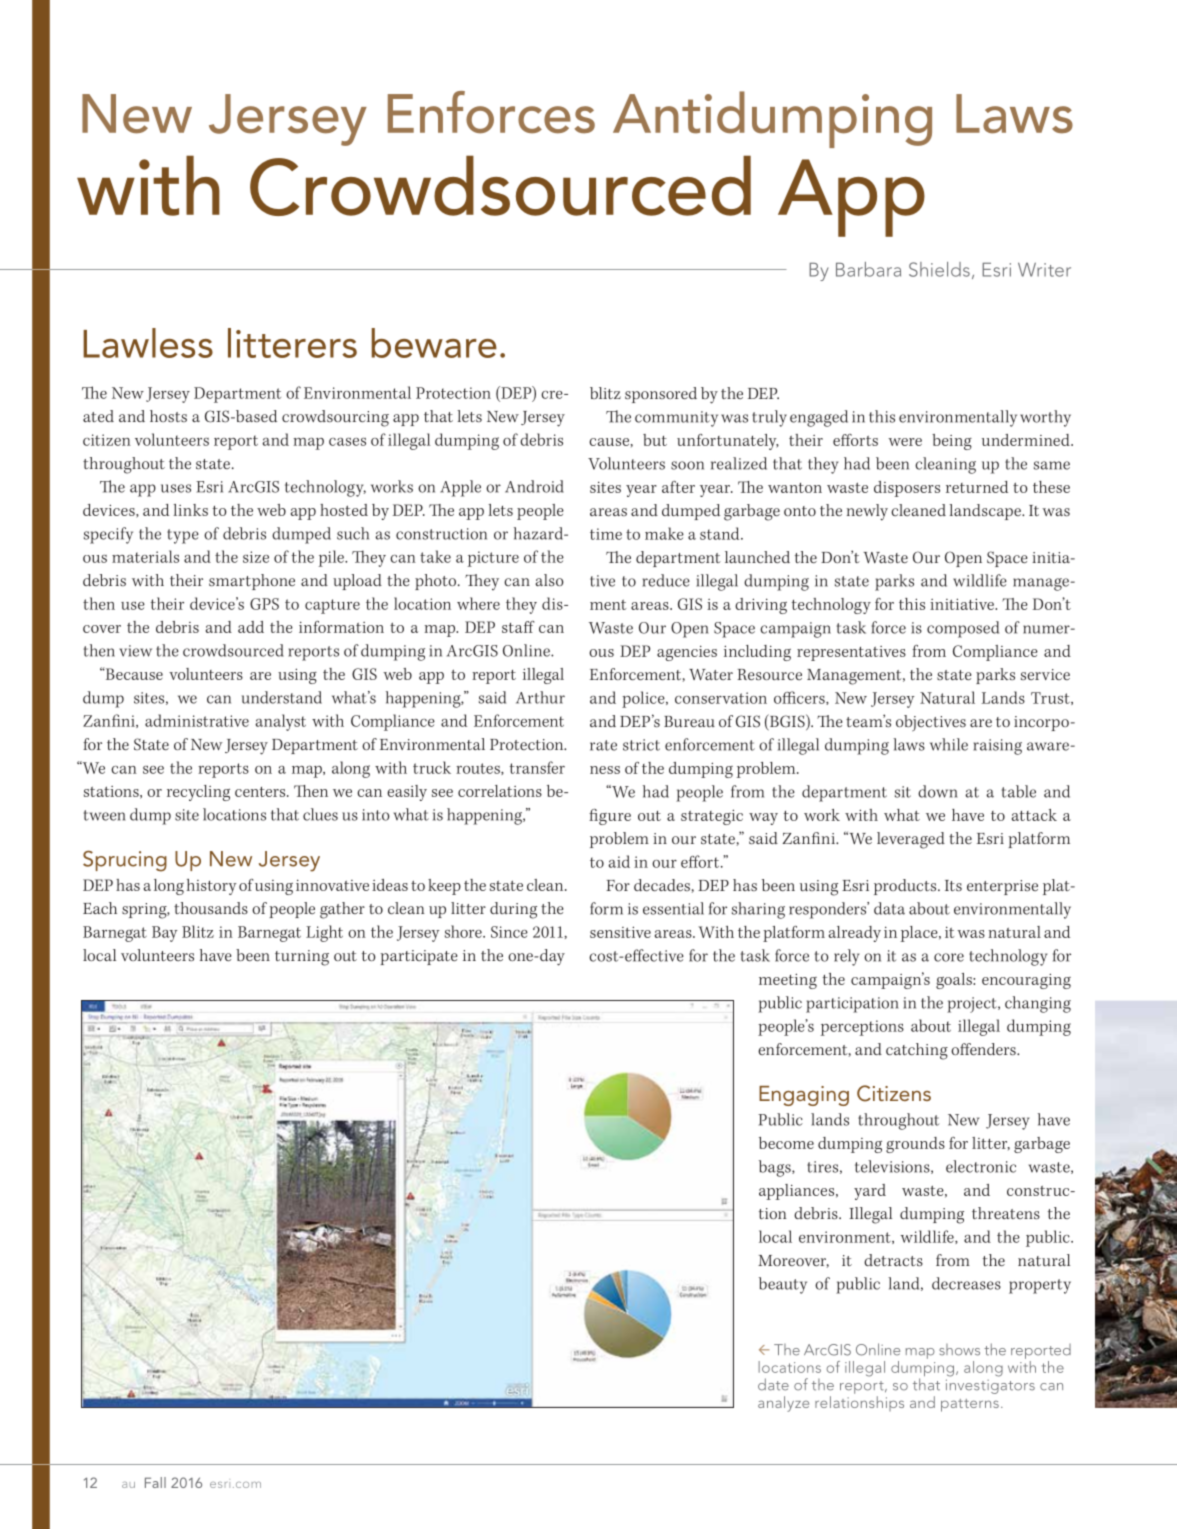 The width and height of the image is (1177, 1529). I want to click on beware, so click(434, 343).
